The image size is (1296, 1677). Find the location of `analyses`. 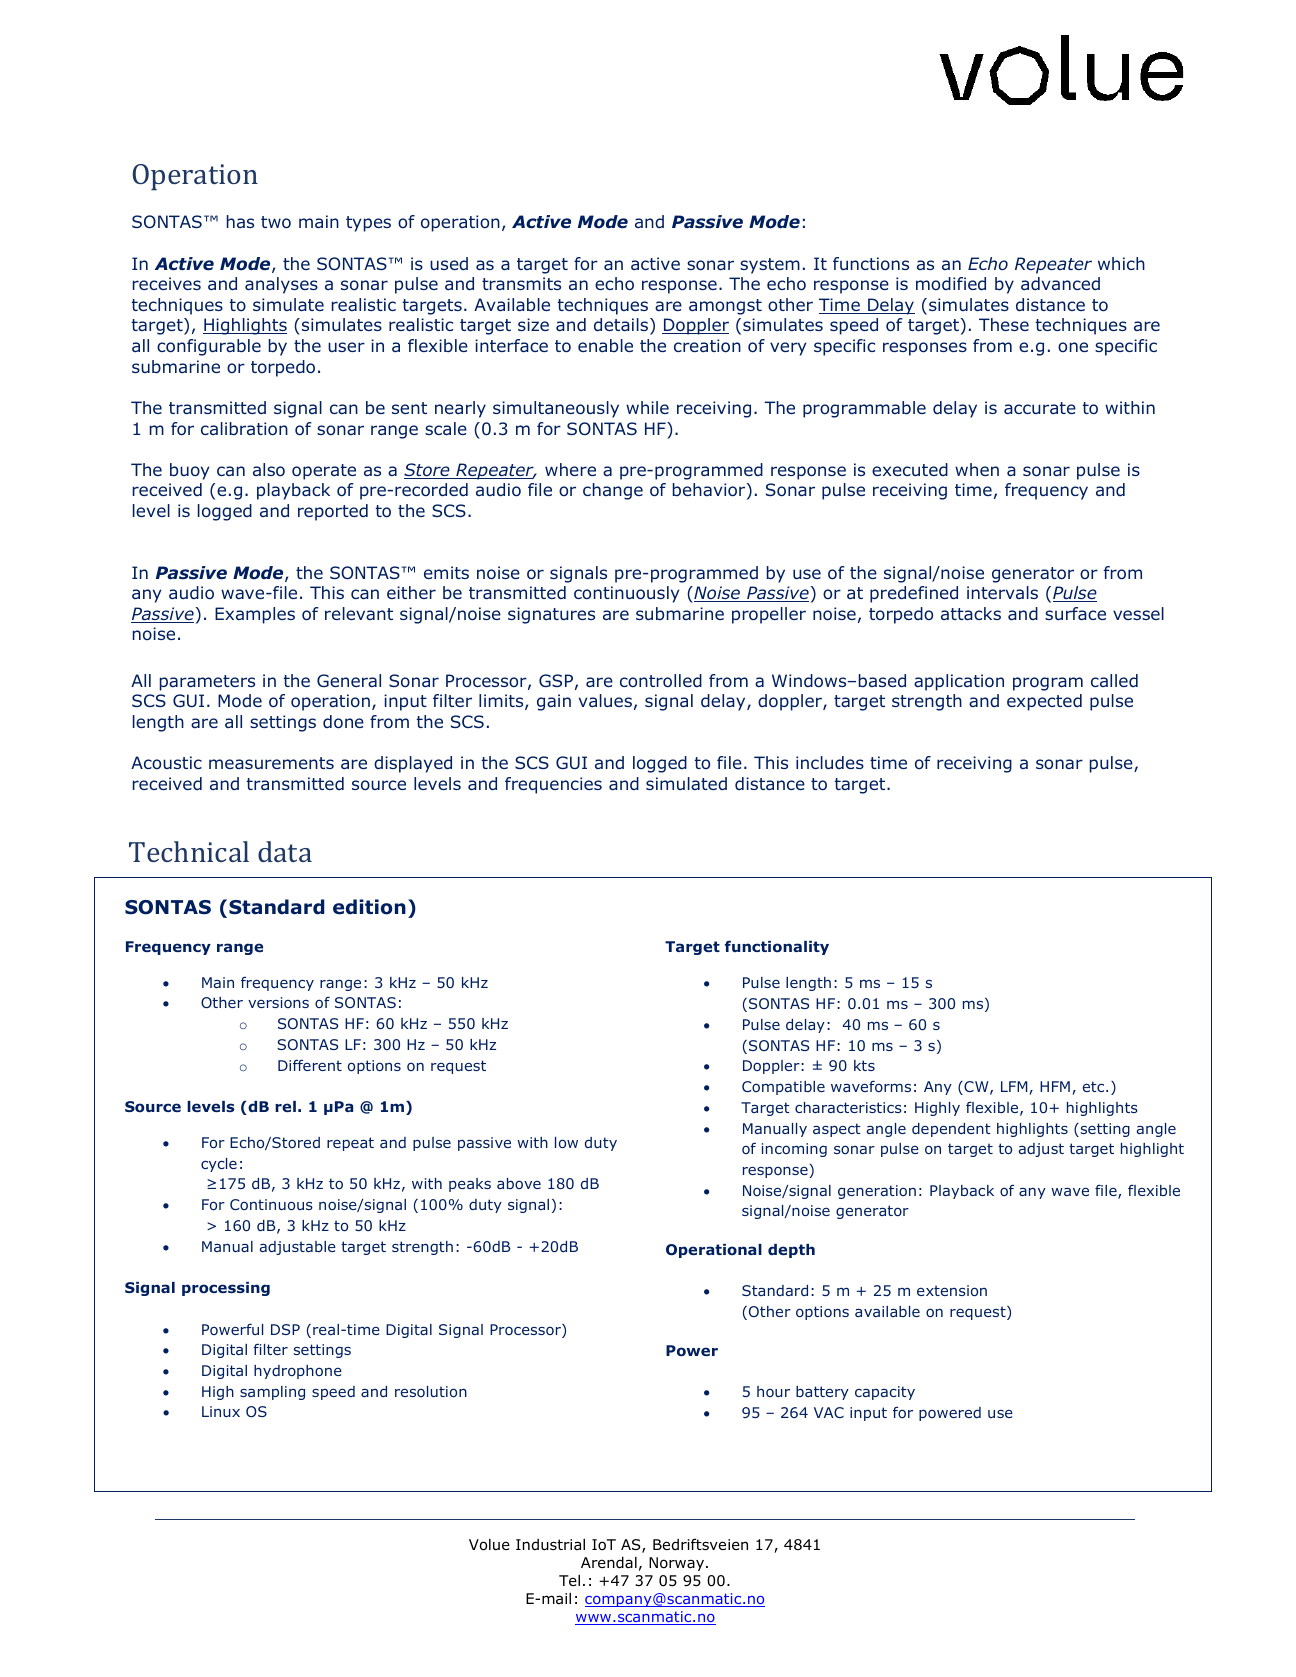

analyses is located at coordinates (281, 285).
